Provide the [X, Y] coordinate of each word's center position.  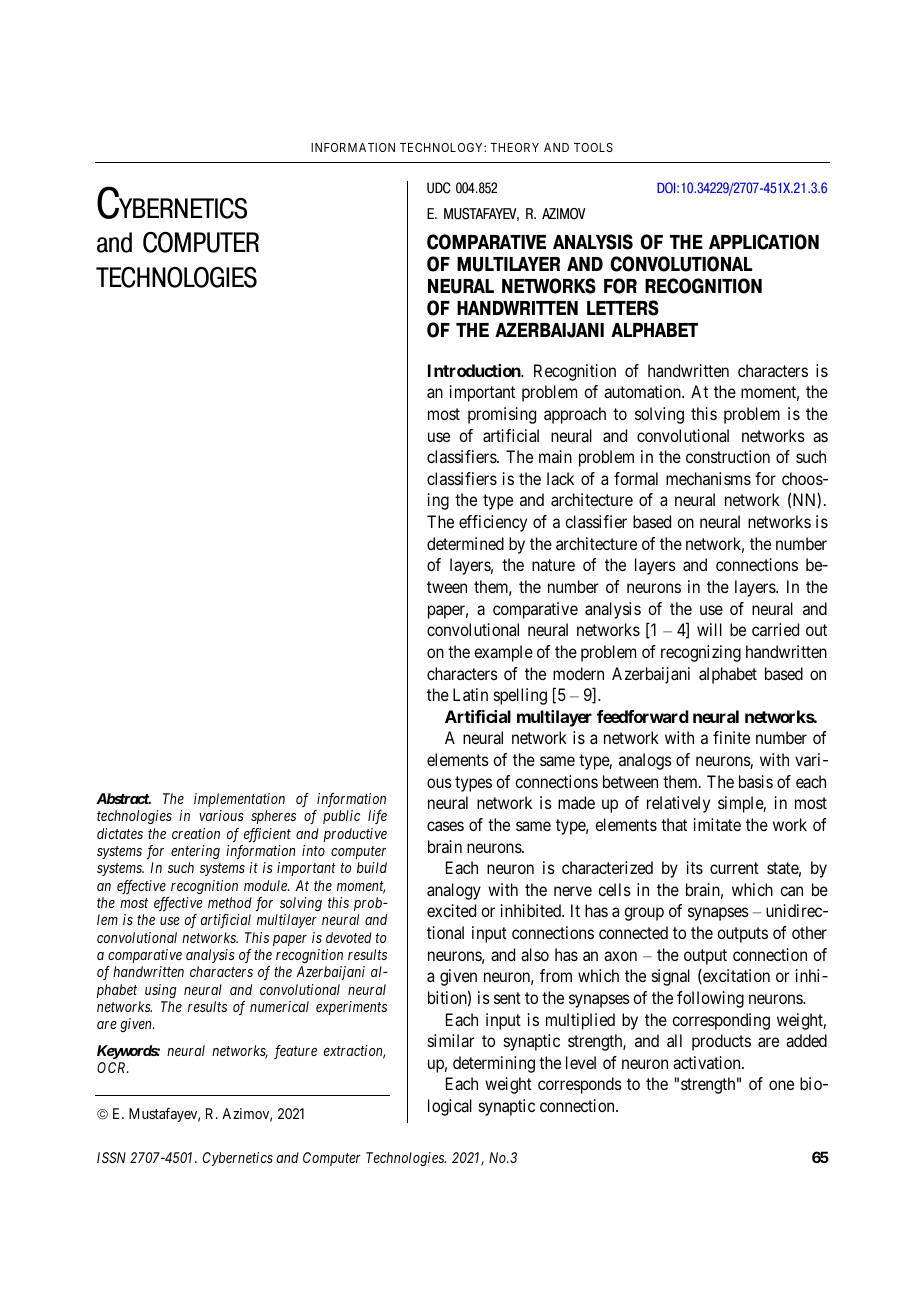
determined [465, 543]
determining [494, 1064]
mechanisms [708, 478]
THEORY [514, 147]
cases [445, 826]
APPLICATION [764, 242]
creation [196, 833]
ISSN [111, 1157]
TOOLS [593, 147]
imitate [717, 824]
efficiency [493, 523]
